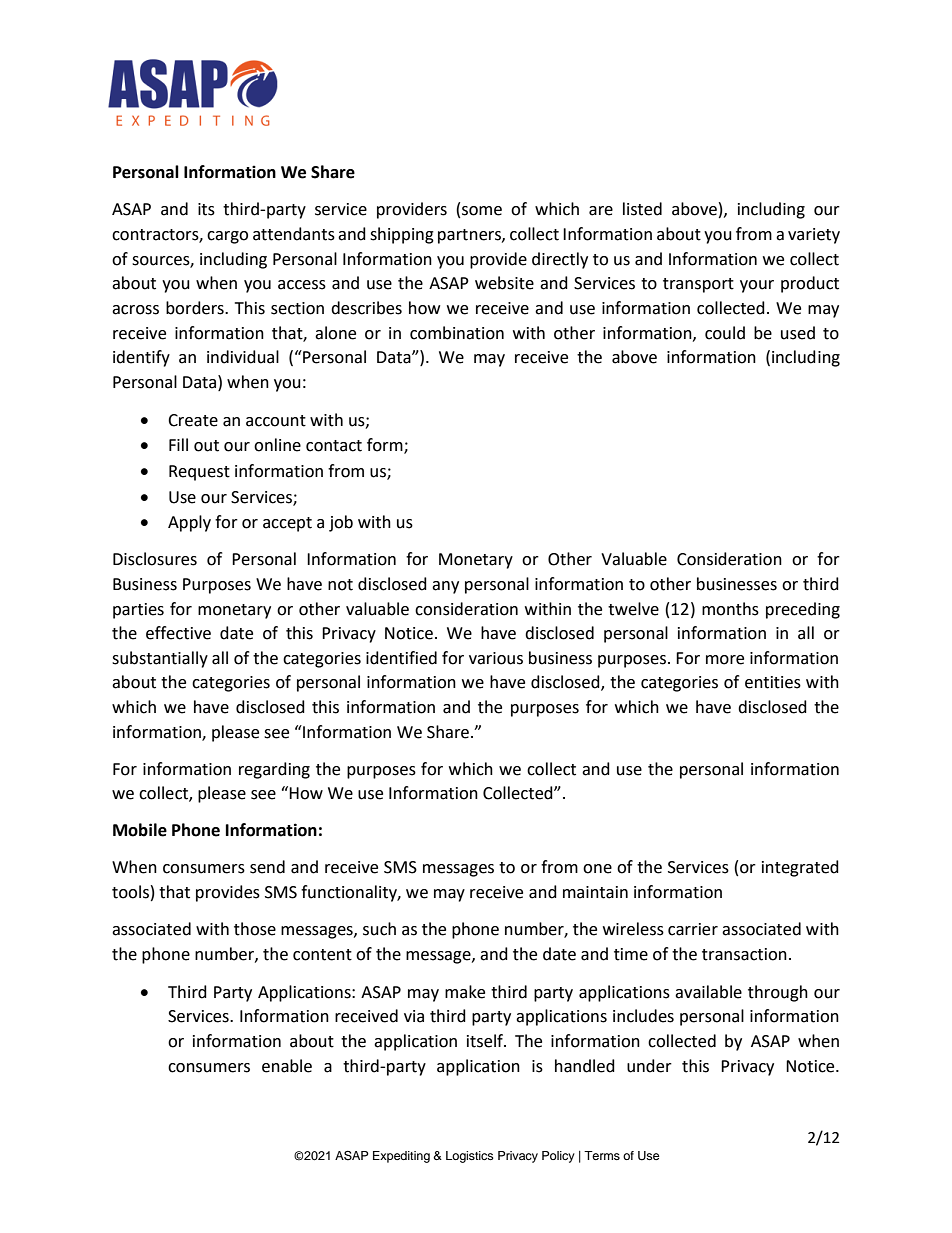 The width and height of the screenshot is (952, 1233). Describe the element at coordinates (193, 420) in the screenshot. I see `Create` at that location.
